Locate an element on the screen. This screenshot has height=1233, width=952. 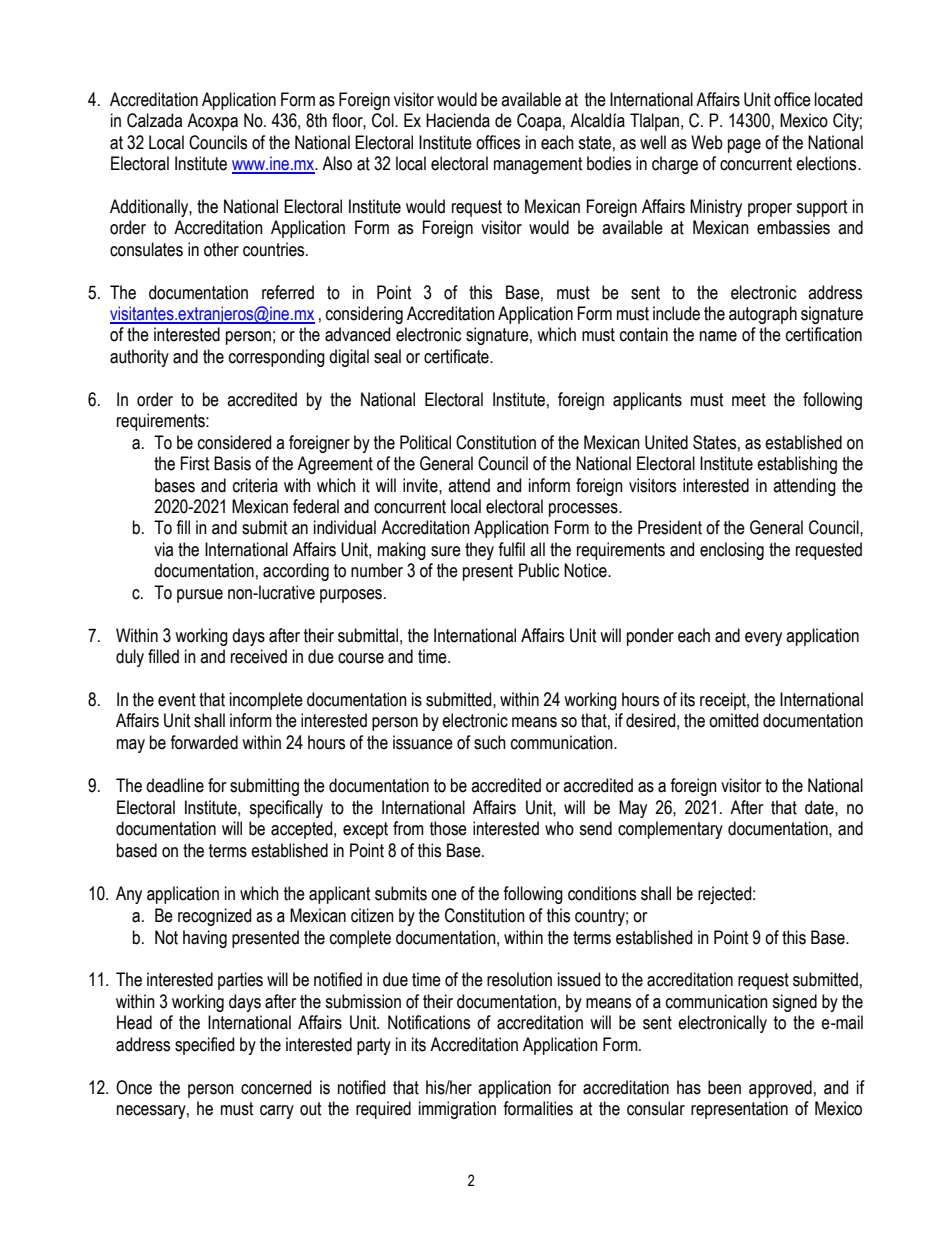
immigration is located at coordinates (457, 1110).
